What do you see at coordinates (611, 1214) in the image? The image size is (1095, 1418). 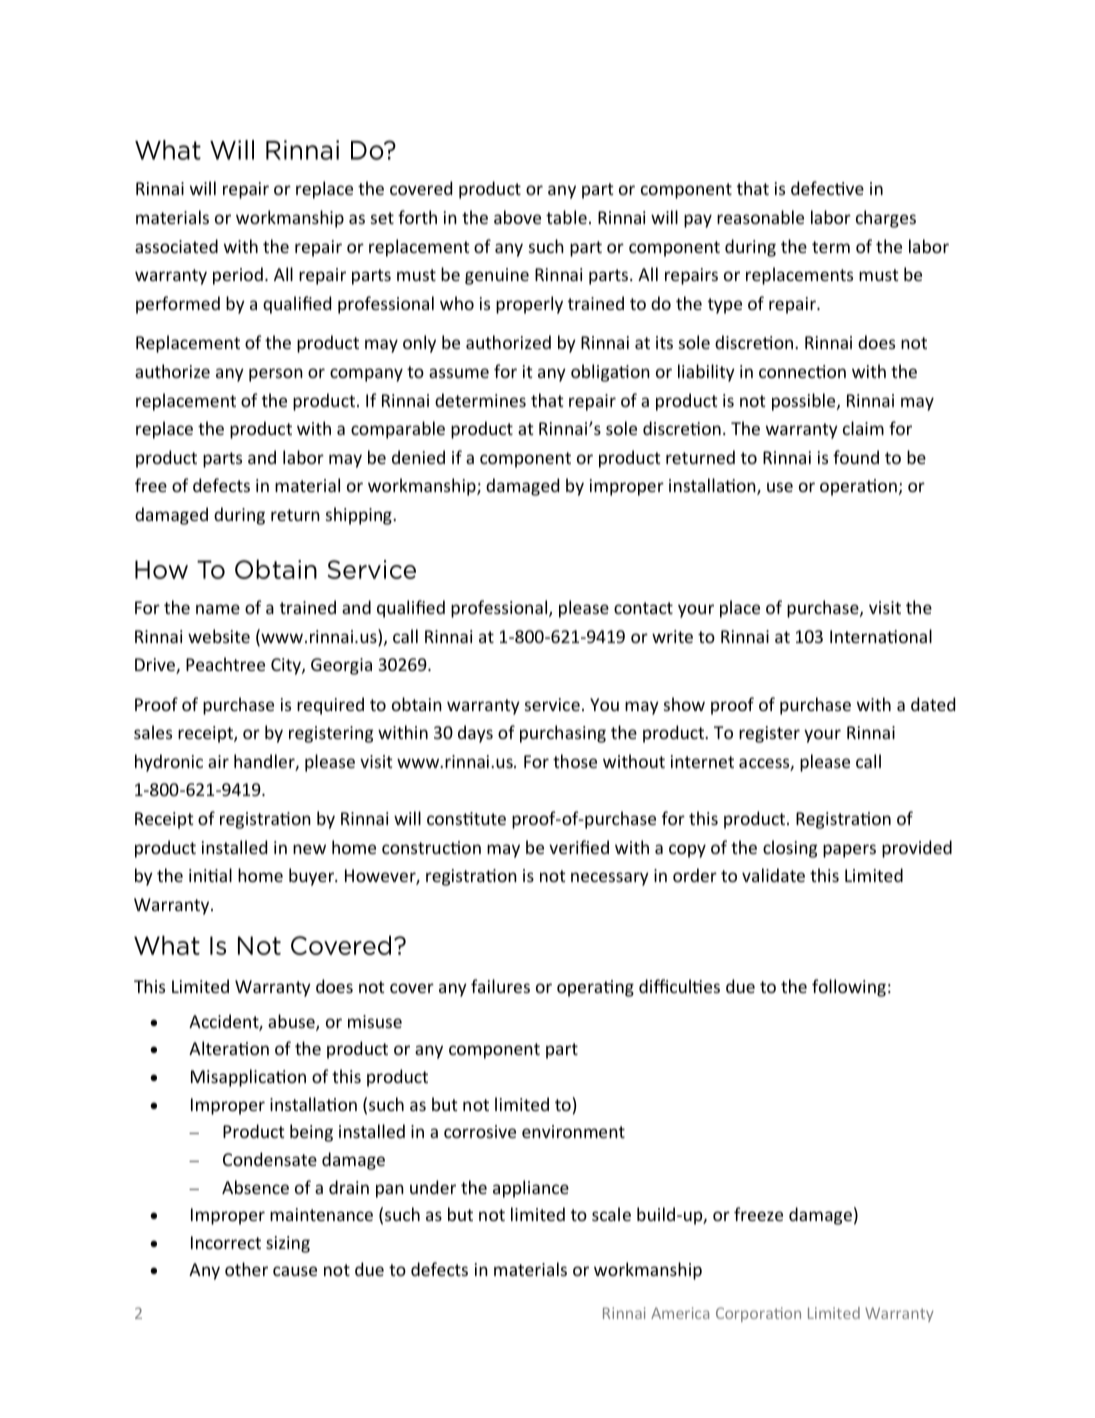 I see `scale` at bounding box center [611, 1214].
